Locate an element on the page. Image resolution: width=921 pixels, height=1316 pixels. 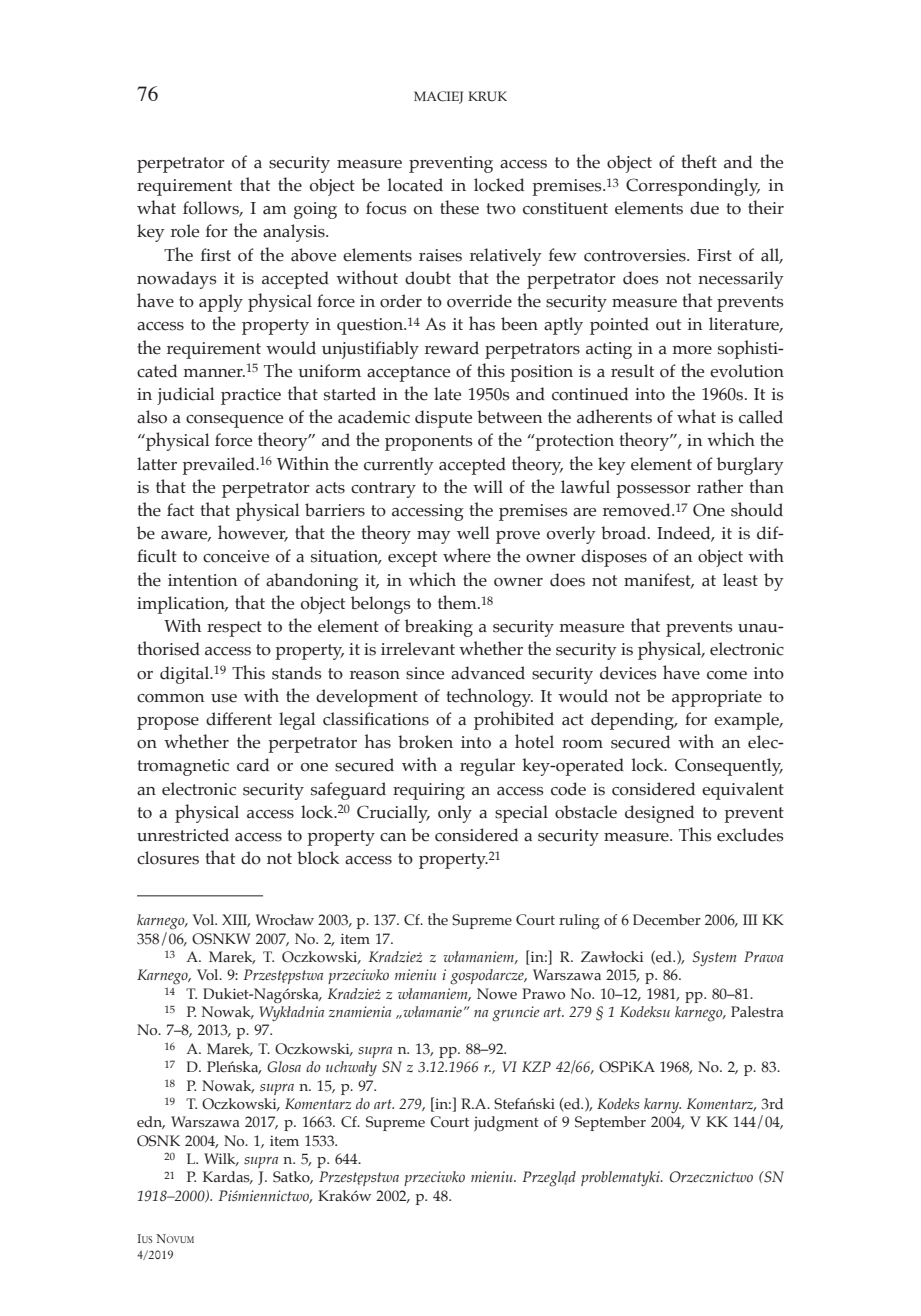
reward is located at coordinates (452, 348).
